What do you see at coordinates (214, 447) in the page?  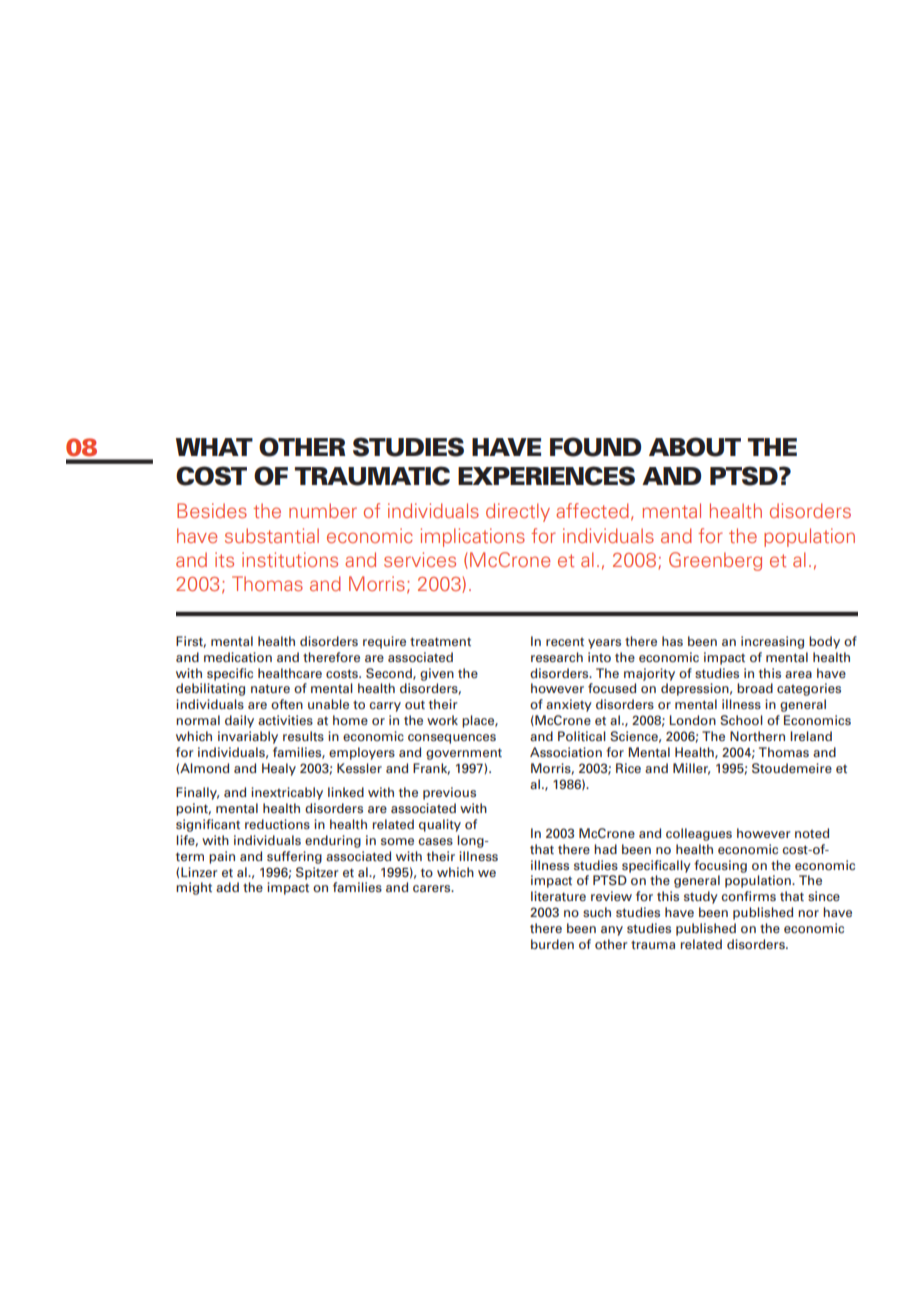 I see `WHAT` at bounding box center [214, 447].
